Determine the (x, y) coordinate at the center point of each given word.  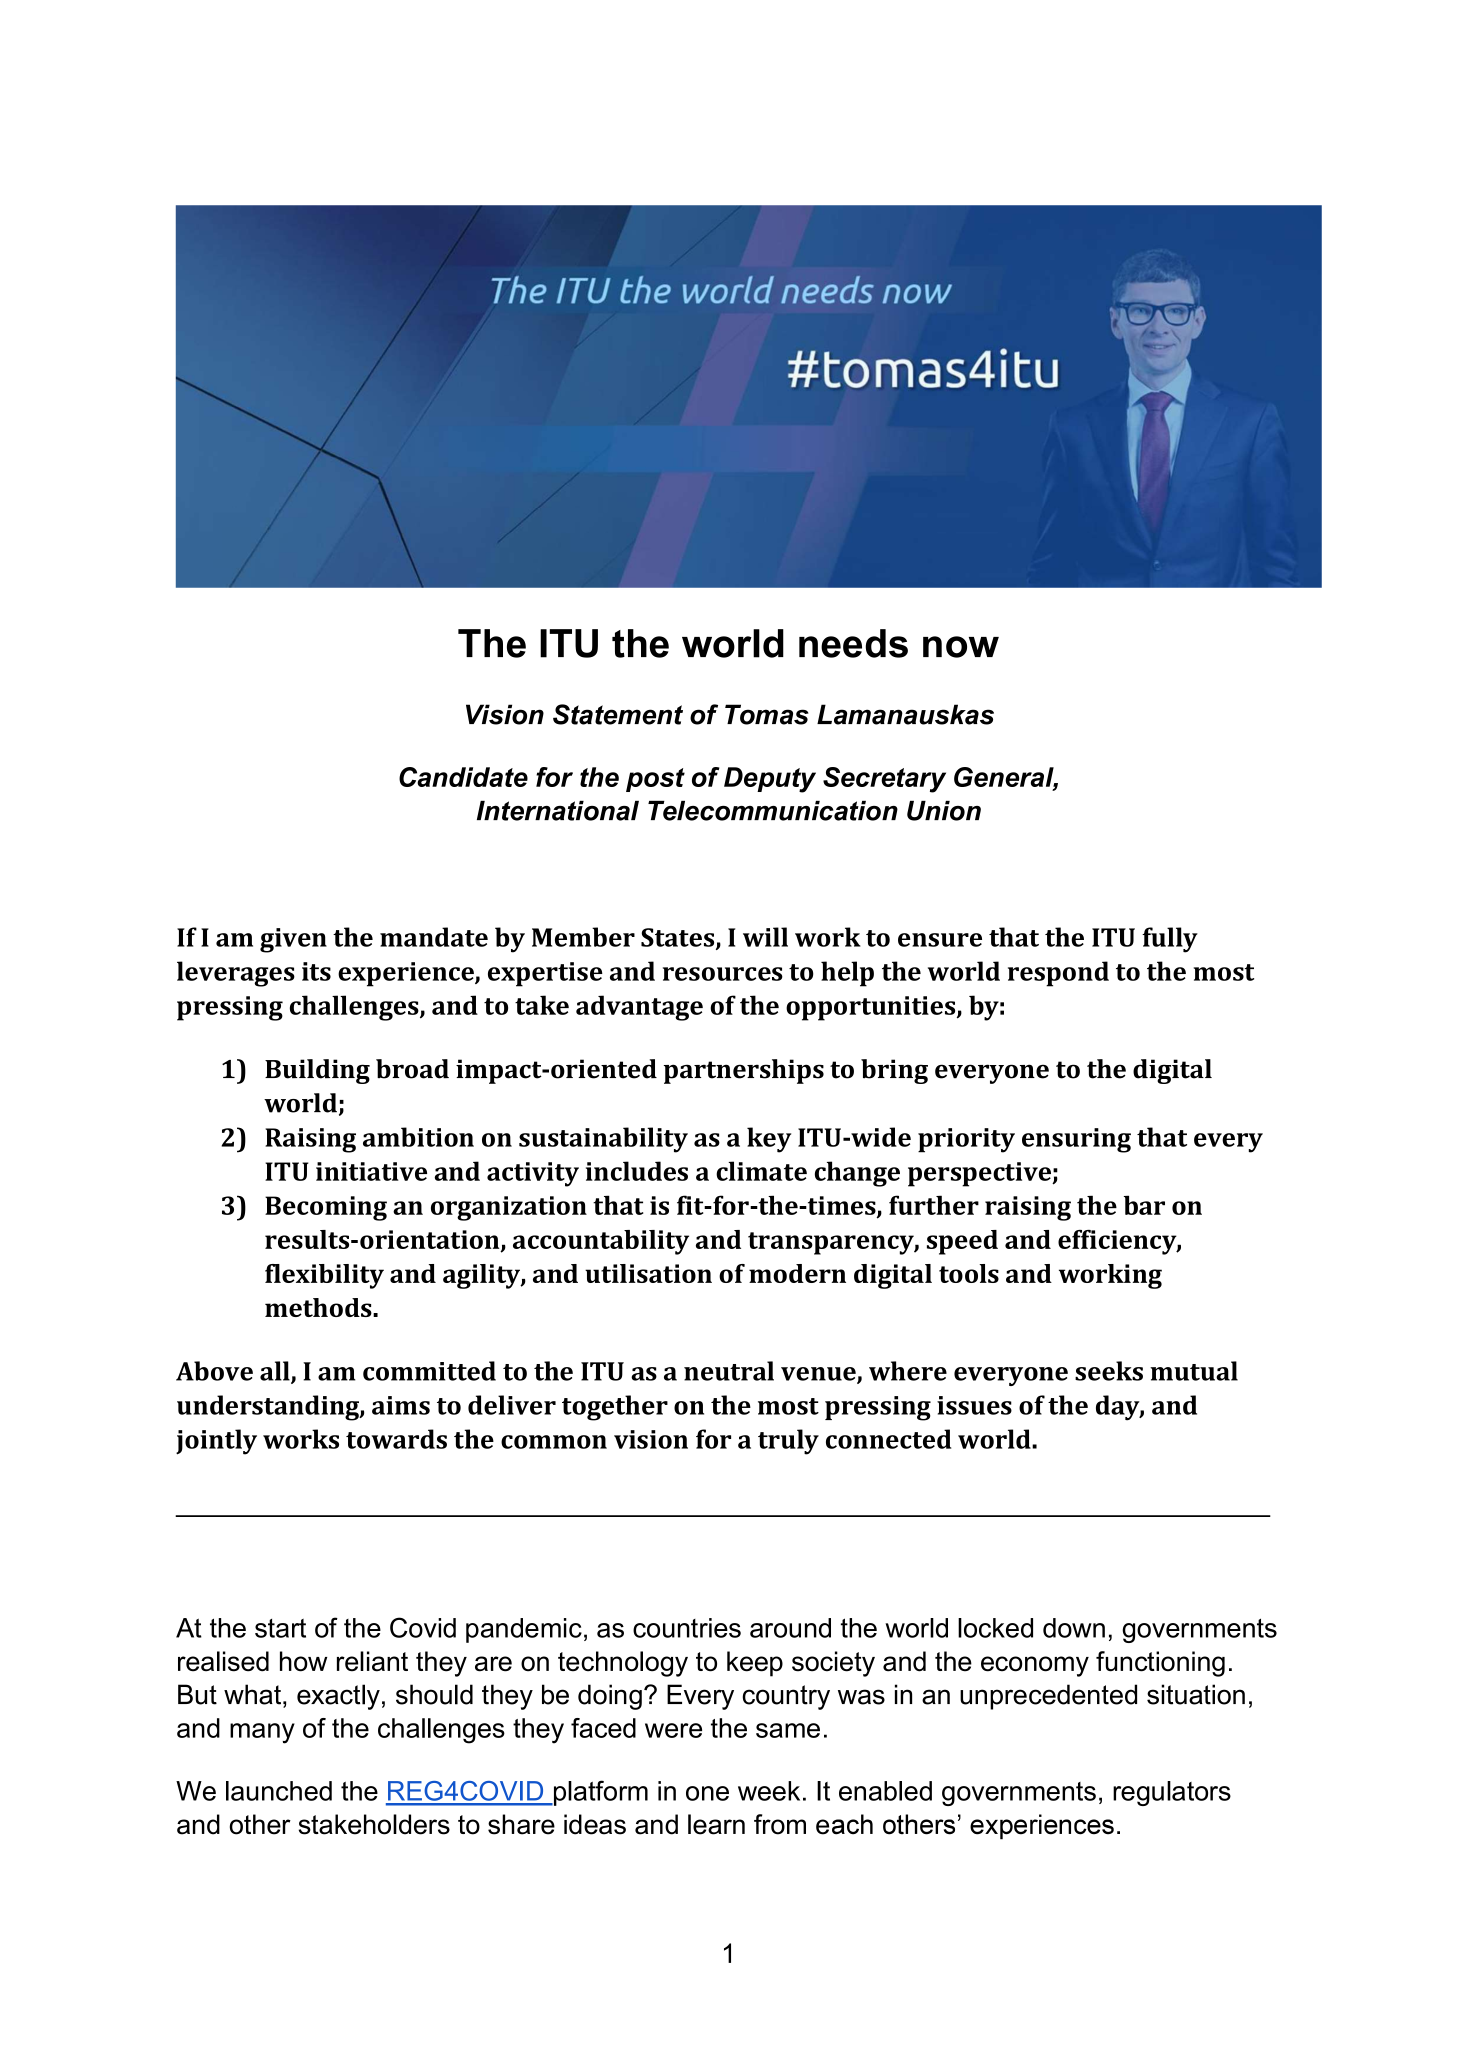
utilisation (648, 1273)
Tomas (767, 714)
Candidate (463, 777)
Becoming (326, 1208)
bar (1144, 1205)
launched (279, 1791)
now (961, 647)
